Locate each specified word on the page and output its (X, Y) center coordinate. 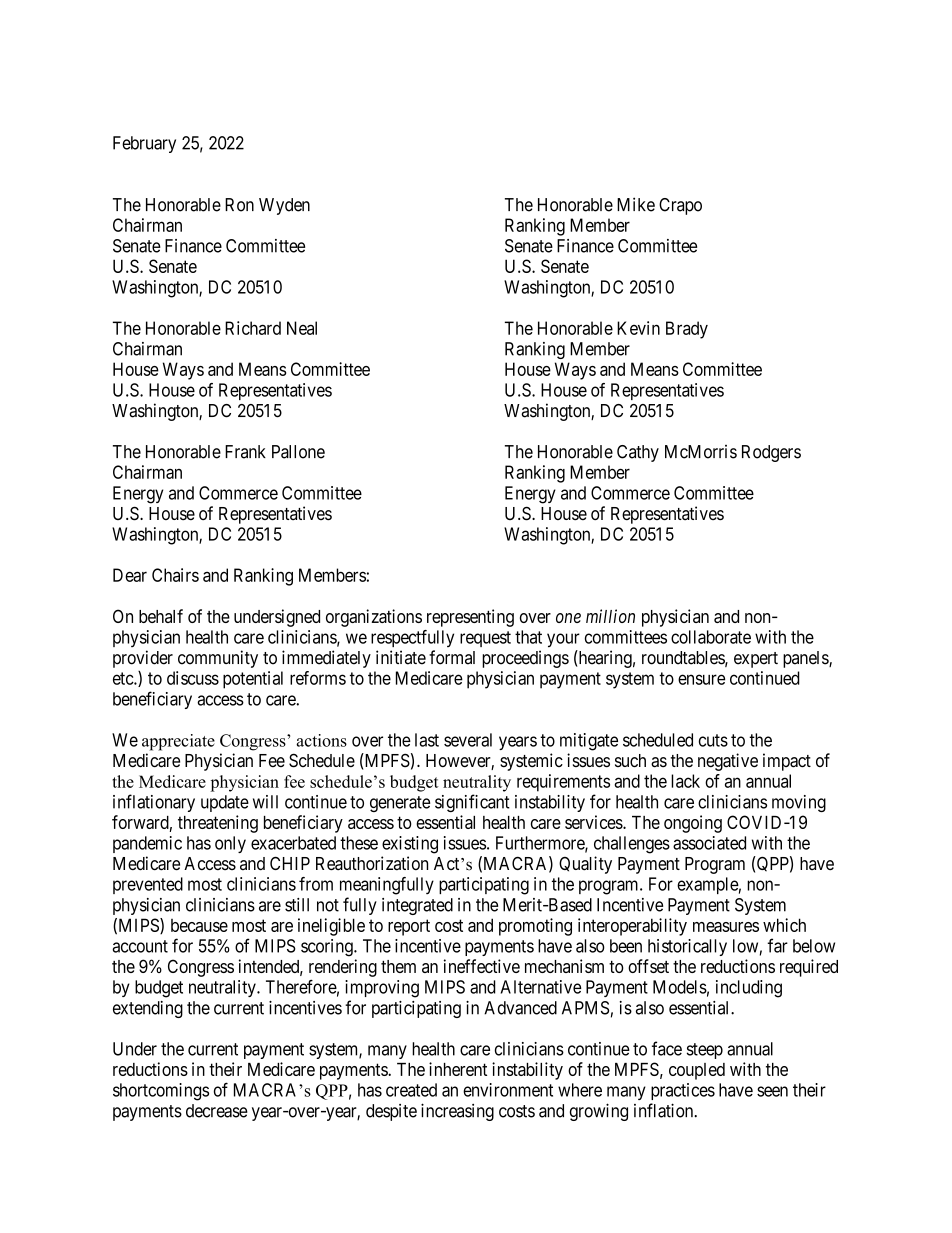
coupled (697, 1071)
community (218, 659)
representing (470, 618)
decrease (217, 1111)
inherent (458, 1069)
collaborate (711, 637)
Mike (636, 204)
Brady (687, 330)
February (144, 144)
